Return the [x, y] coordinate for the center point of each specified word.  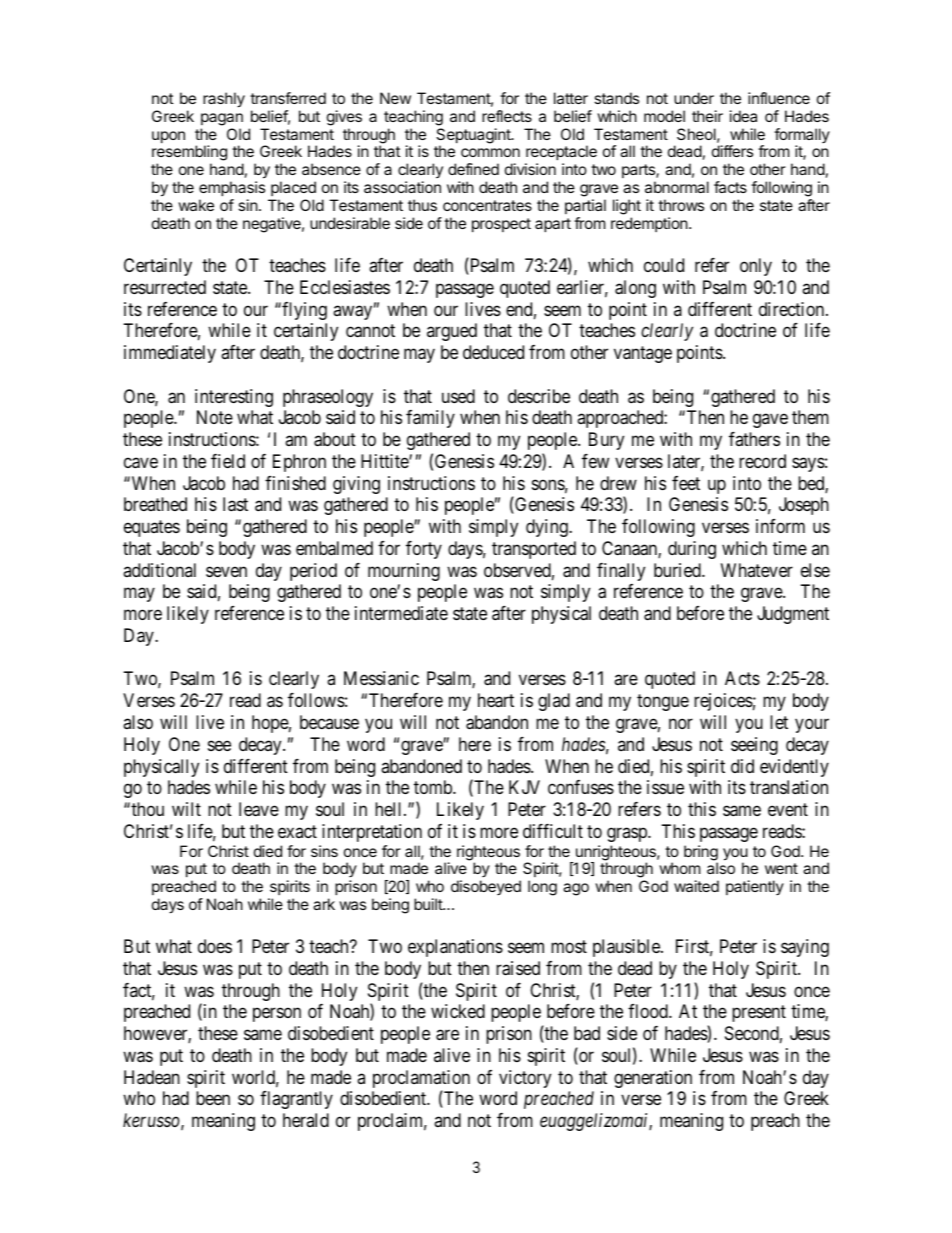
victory [525, 1079]
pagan [222, 119]
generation [653, 1079]
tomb [434, 787]
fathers [754, 439]
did [742, 766]
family [430, 419]
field [228, 461]
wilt [186, 809]
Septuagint [474, 137]
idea [743, 116]
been [213, 1098]
